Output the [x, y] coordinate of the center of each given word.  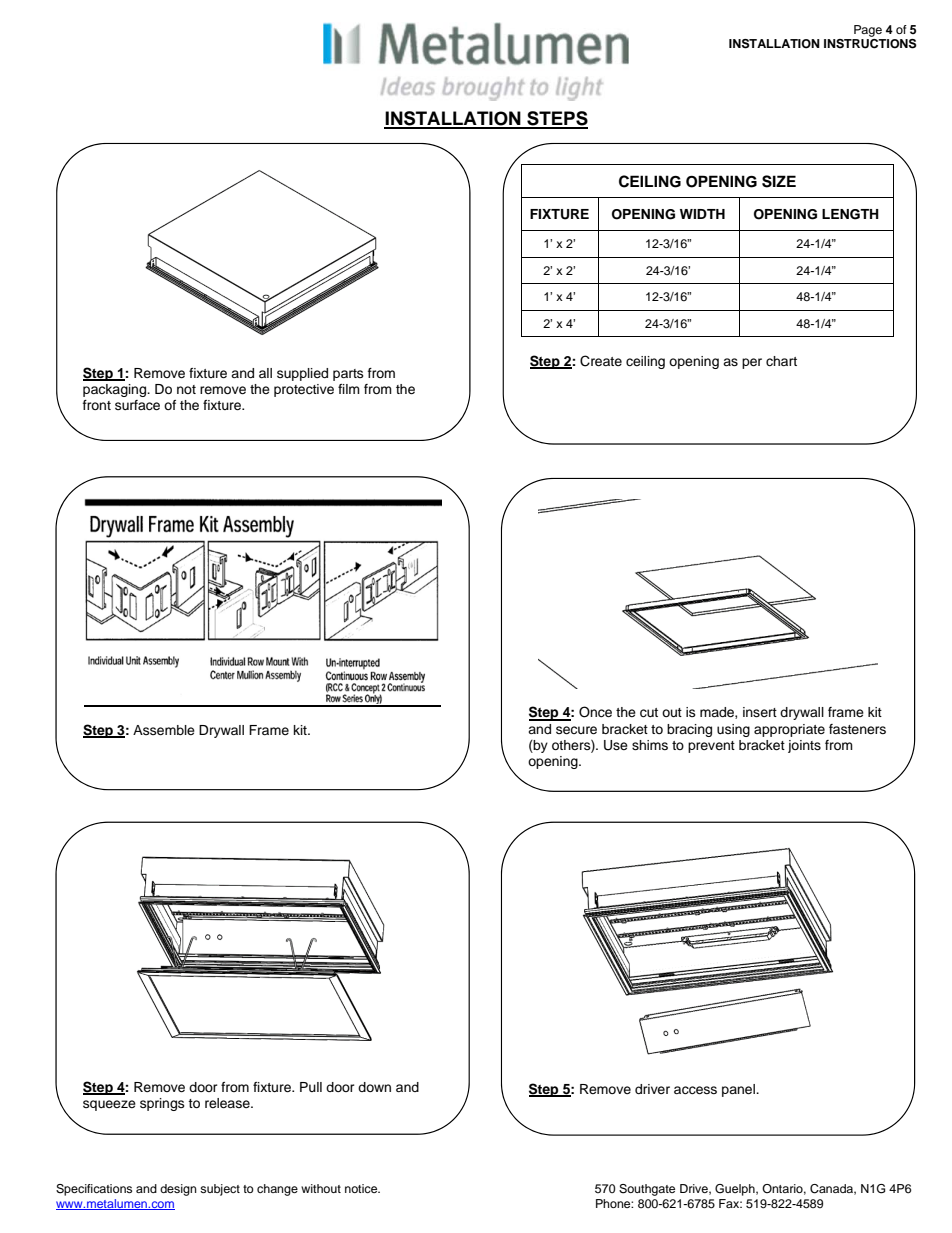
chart [781, 361]
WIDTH [702, 214]
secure [576, 730]
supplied [302, 374]
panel [739, 1090]
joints [804, 746]
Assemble [164, 730]
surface [137, 405]
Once [595, 712]
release [228, 1103]
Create [601, 361]
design [178, 1190]
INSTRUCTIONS [870, 44]
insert [760, 712]
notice [362, 1188]
